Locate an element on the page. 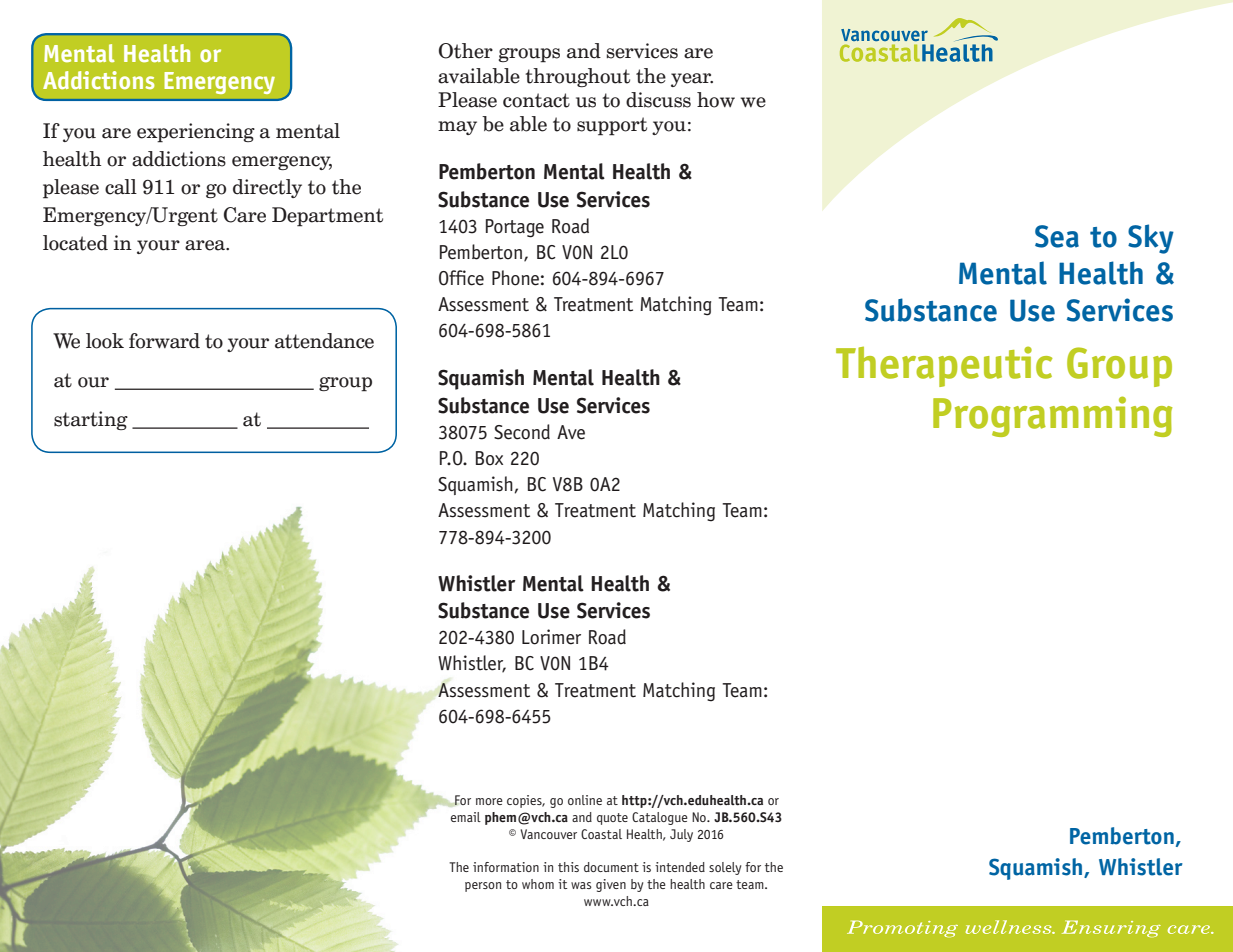 The image size is (1233, 952). experiencing is located at coordinates (196, 133).
